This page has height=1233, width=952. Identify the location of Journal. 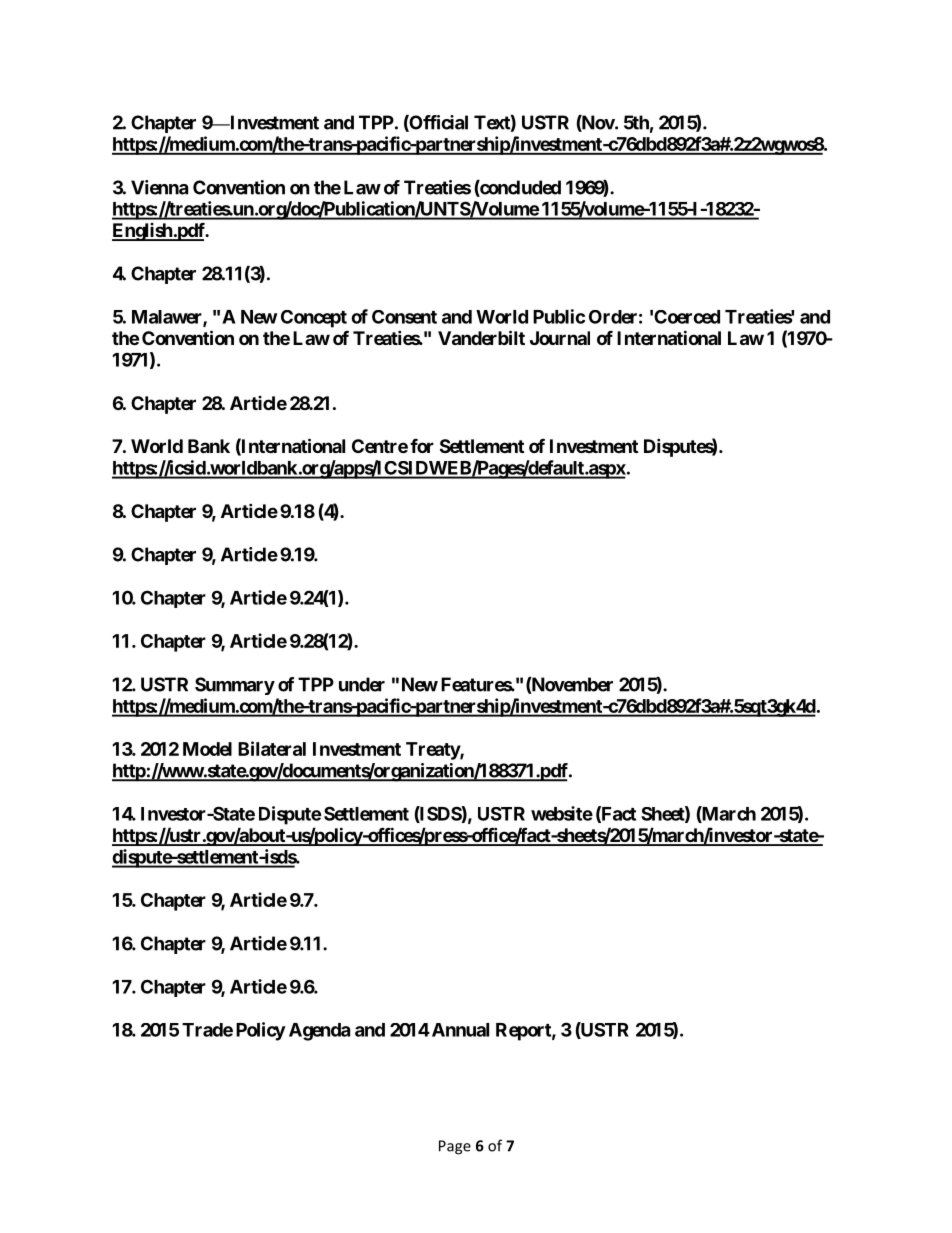
(560, 338).
